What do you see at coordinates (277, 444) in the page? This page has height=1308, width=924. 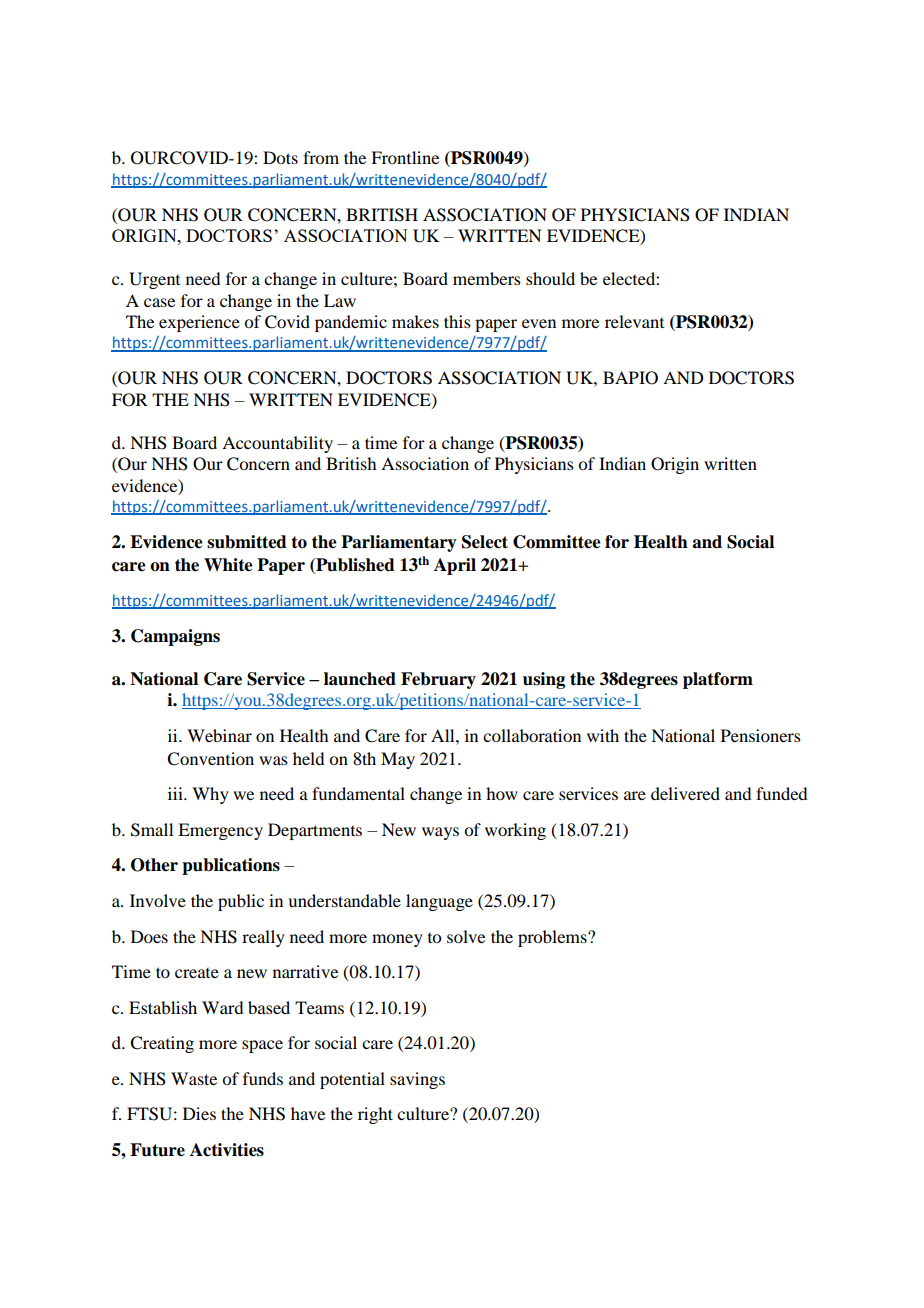 I see `Accountability` at bounding box center [277, 444].
